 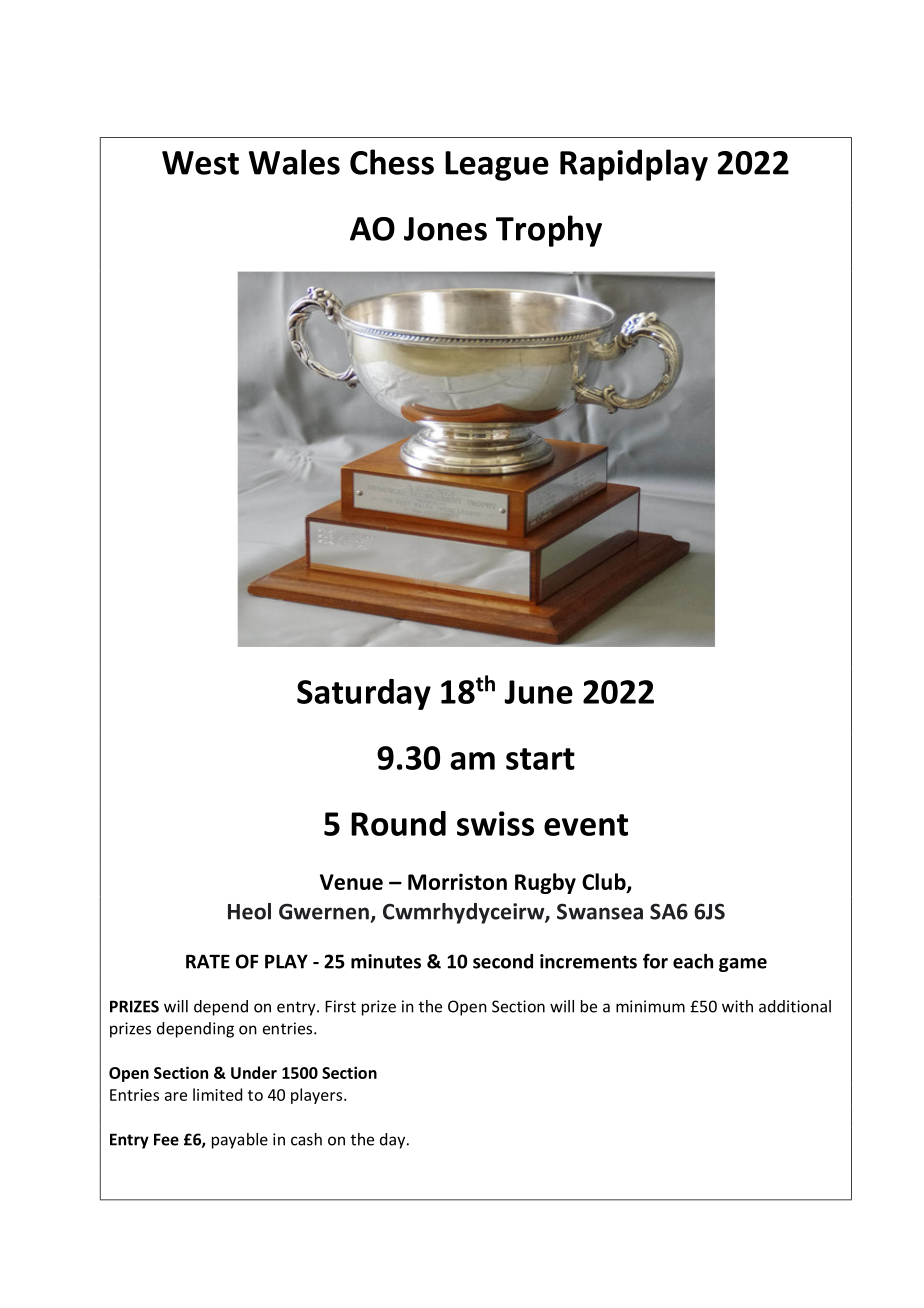 What do you see at coordinates (217, 1094) in the document?
I see `limited` at bounding box center [217, 1094].
